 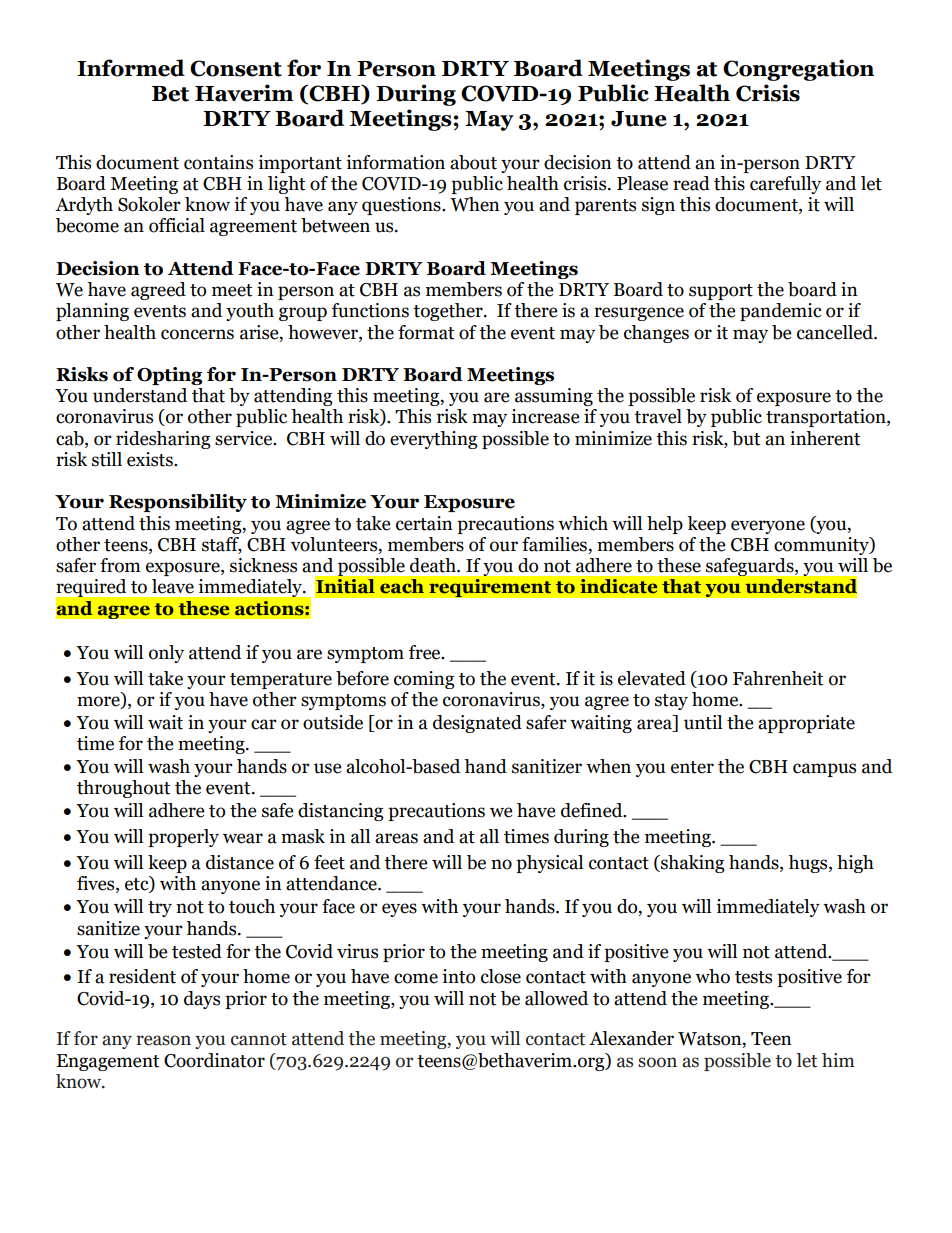 What do you see at coordinates (131, 68) in the document?
I see `Informed` at bounding box center [131, 68].
